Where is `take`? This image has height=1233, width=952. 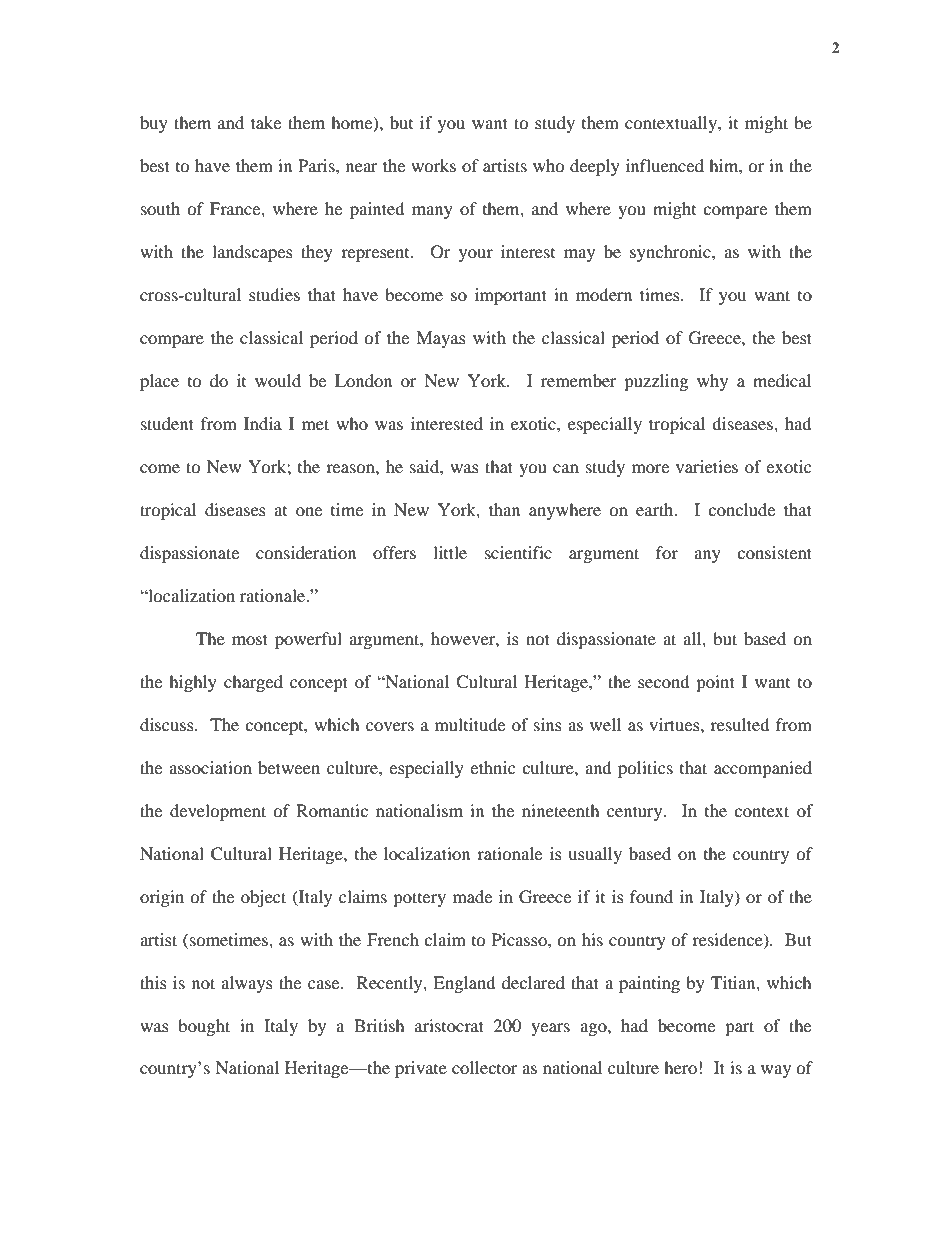 take is located at coordinates (266, 122).
